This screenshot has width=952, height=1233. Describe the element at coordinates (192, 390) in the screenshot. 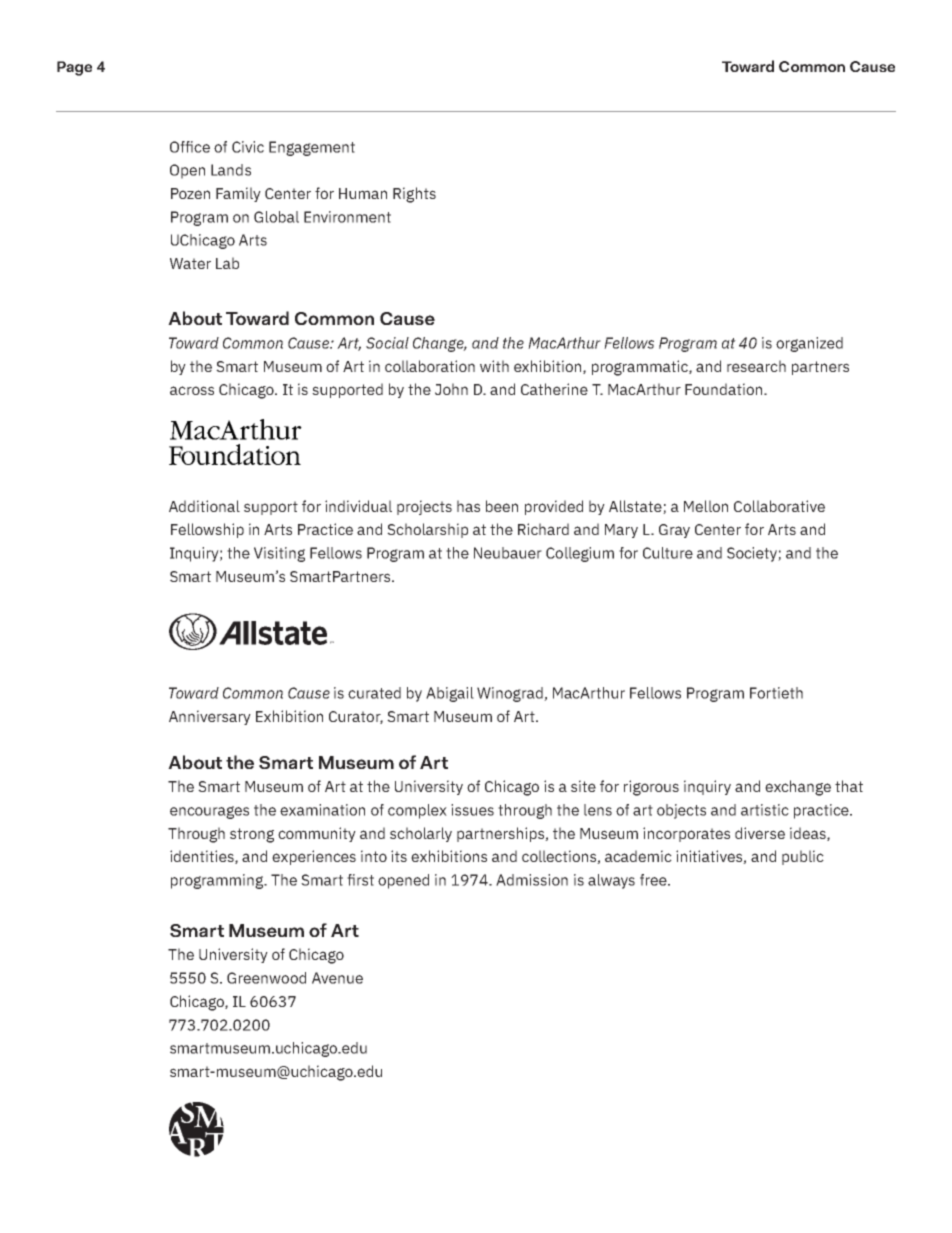

I see `across` at that location.
